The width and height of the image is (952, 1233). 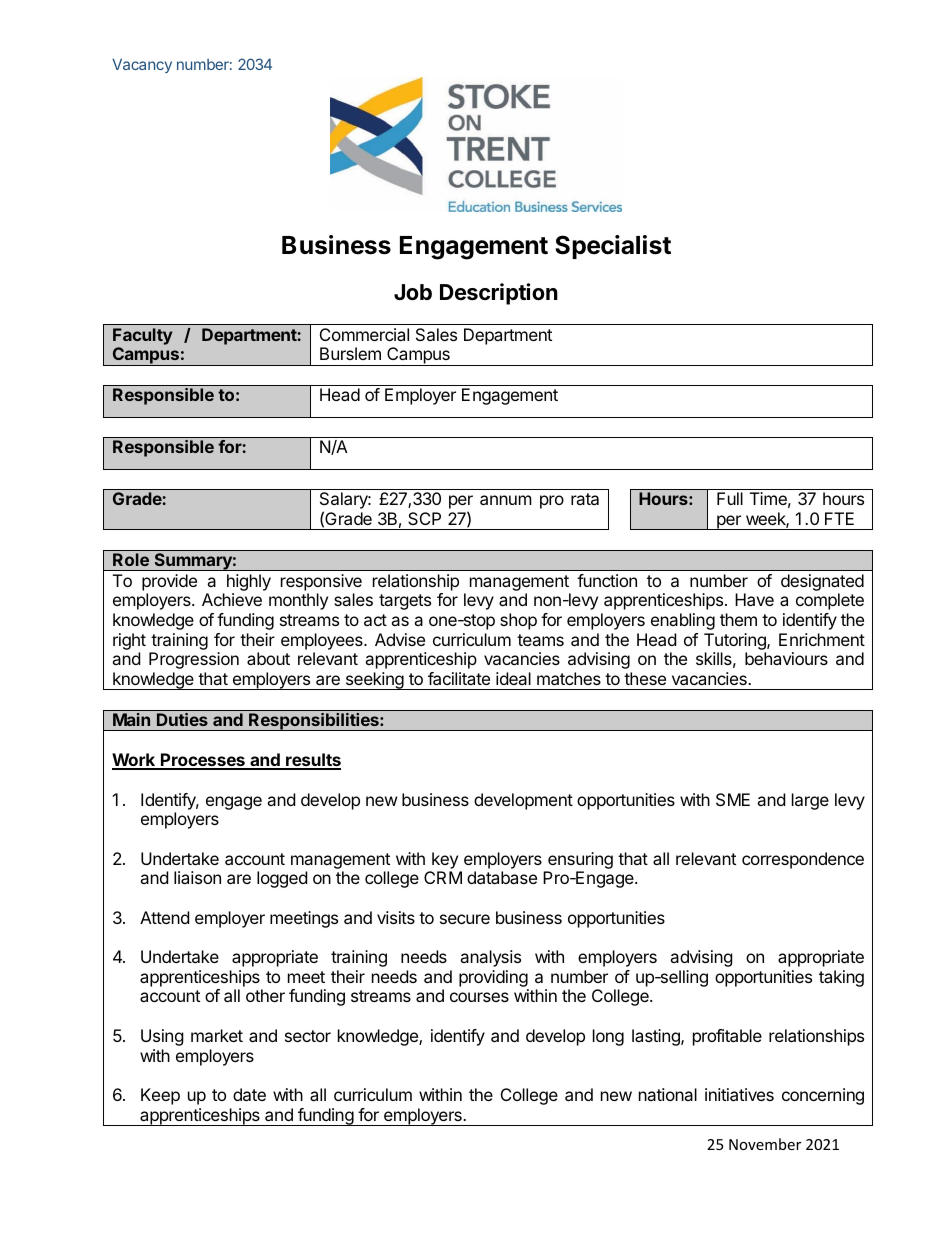 What do you see at coordinates (730, 498) in the image?
I see `Full` at bounding box center [730, 498].
